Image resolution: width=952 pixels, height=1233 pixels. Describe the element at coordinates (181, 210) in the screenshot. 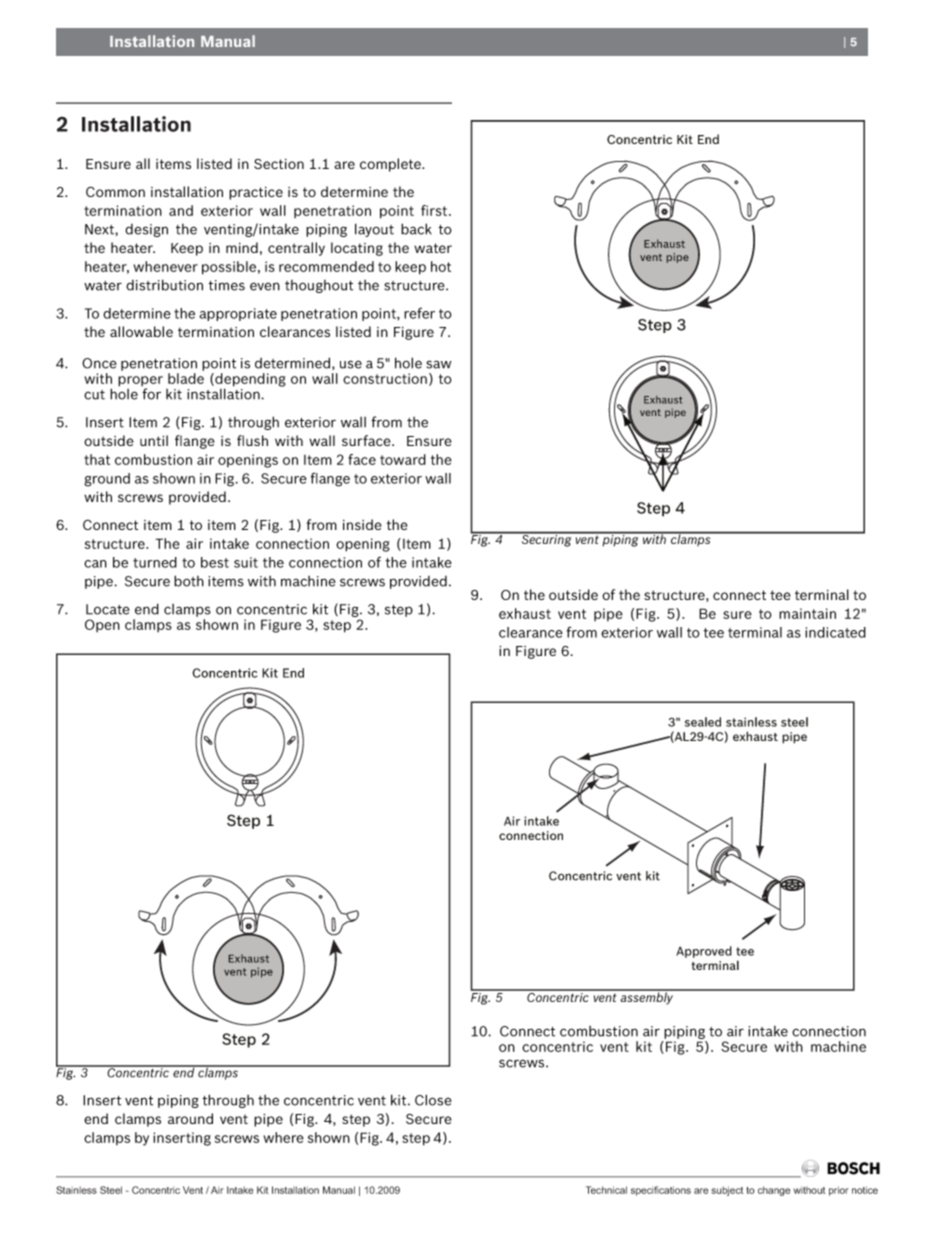

I see `and` at that location.
